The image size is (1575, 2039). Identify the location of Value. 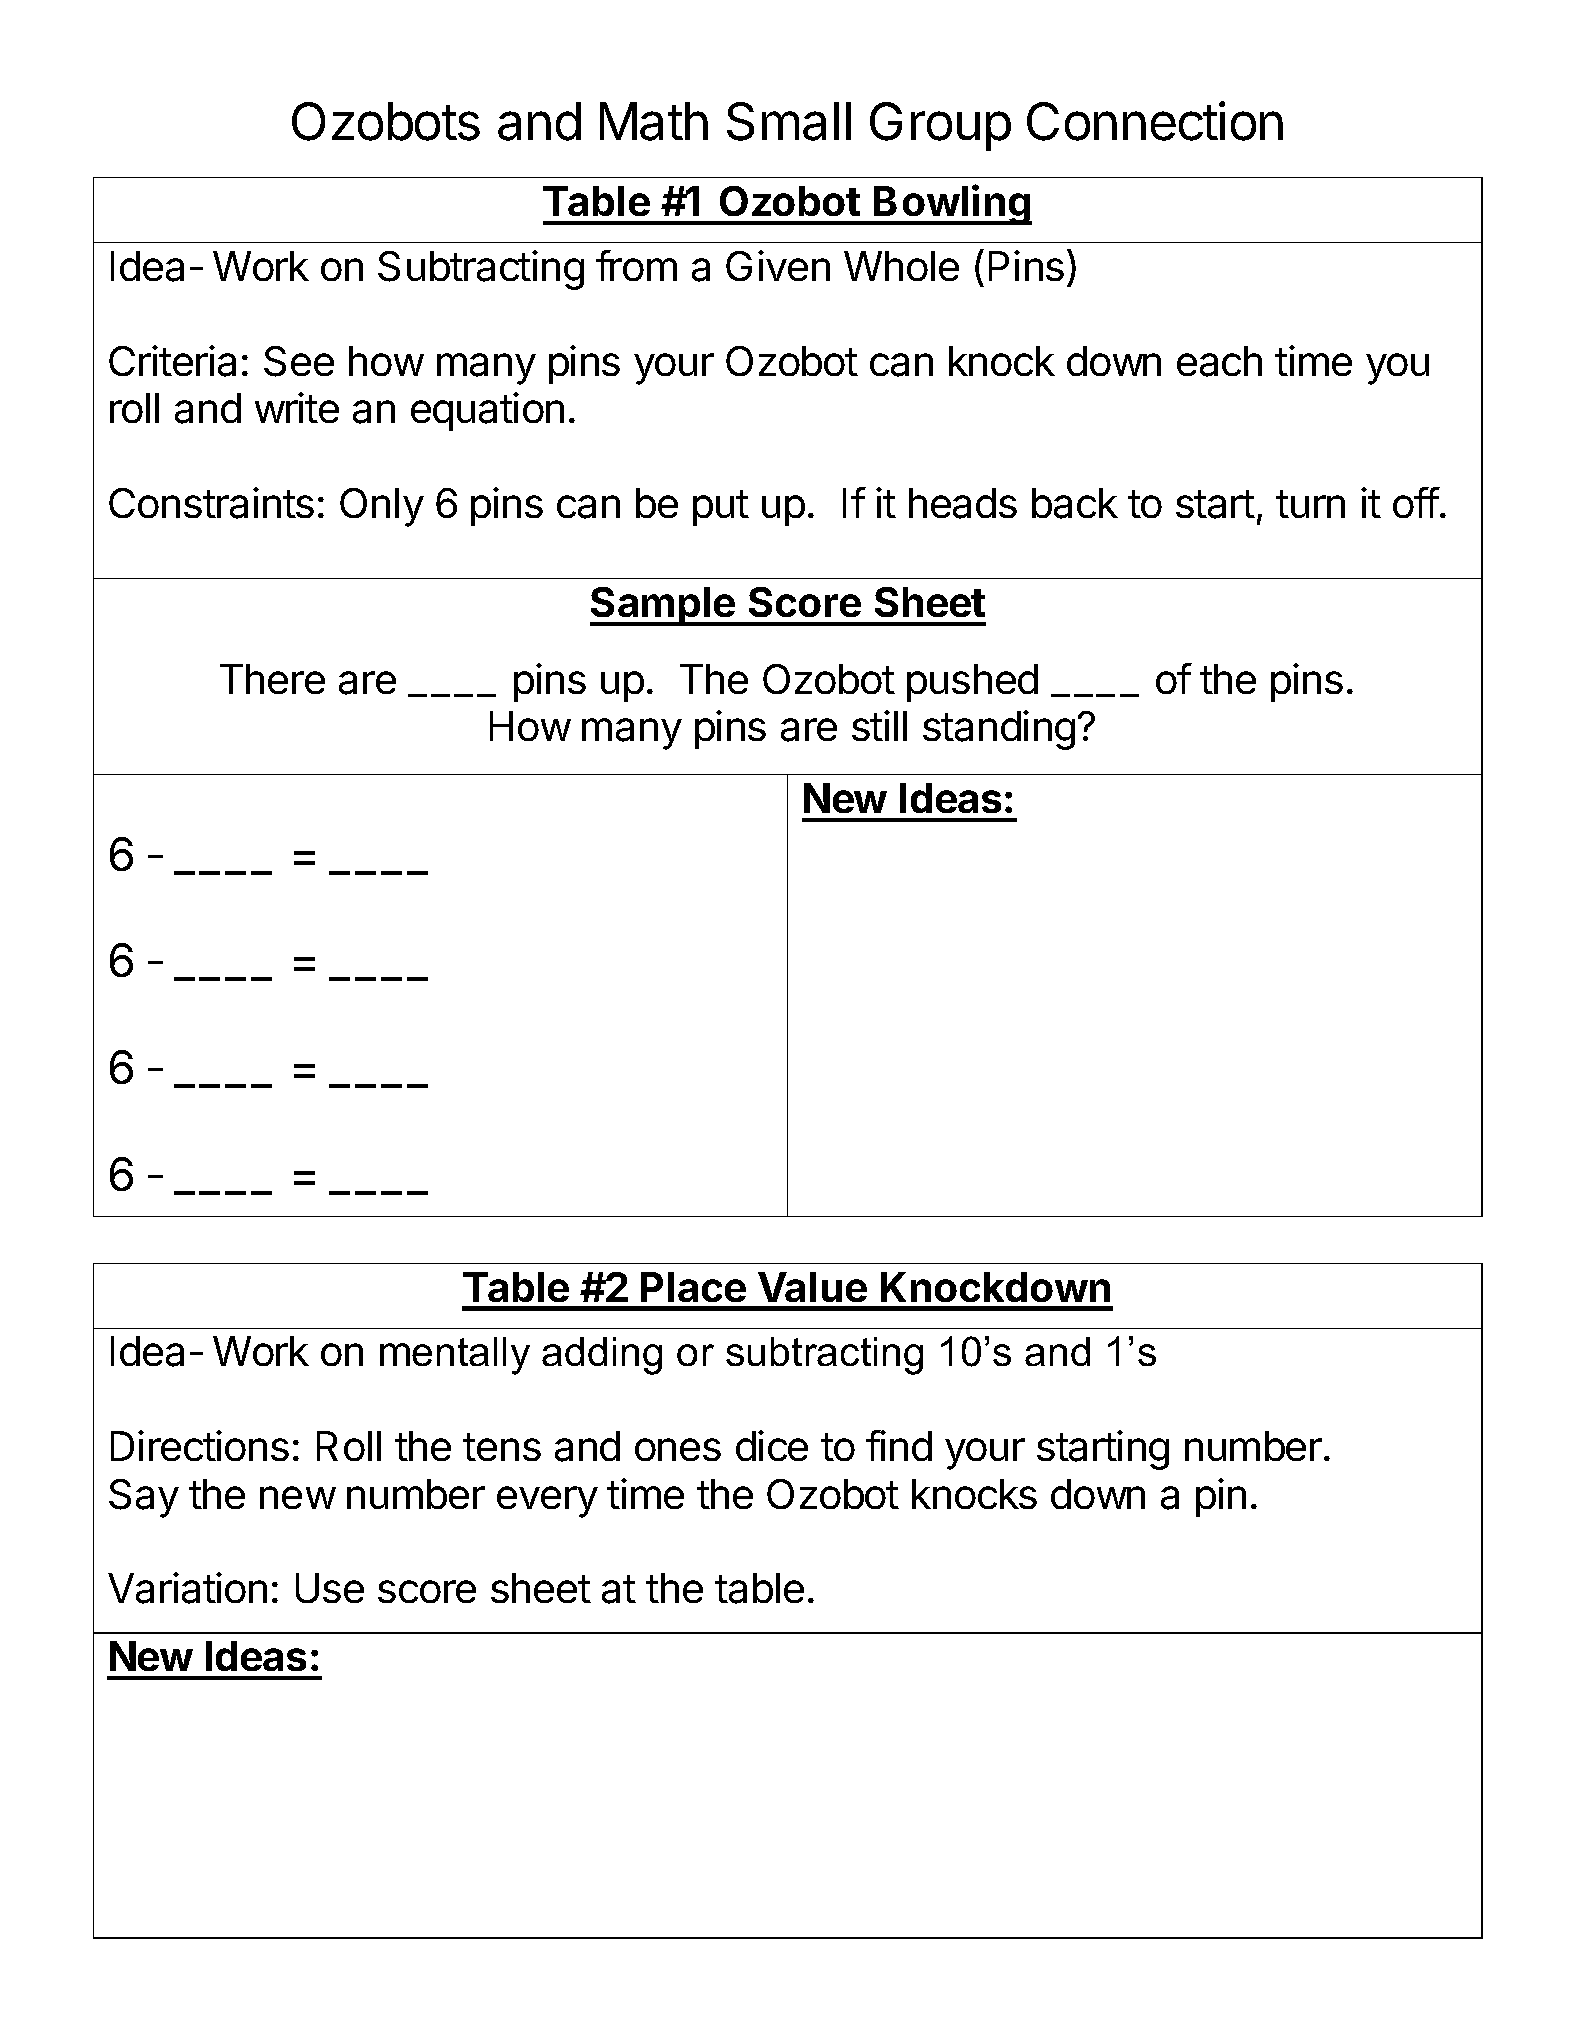
(812, 1287).
